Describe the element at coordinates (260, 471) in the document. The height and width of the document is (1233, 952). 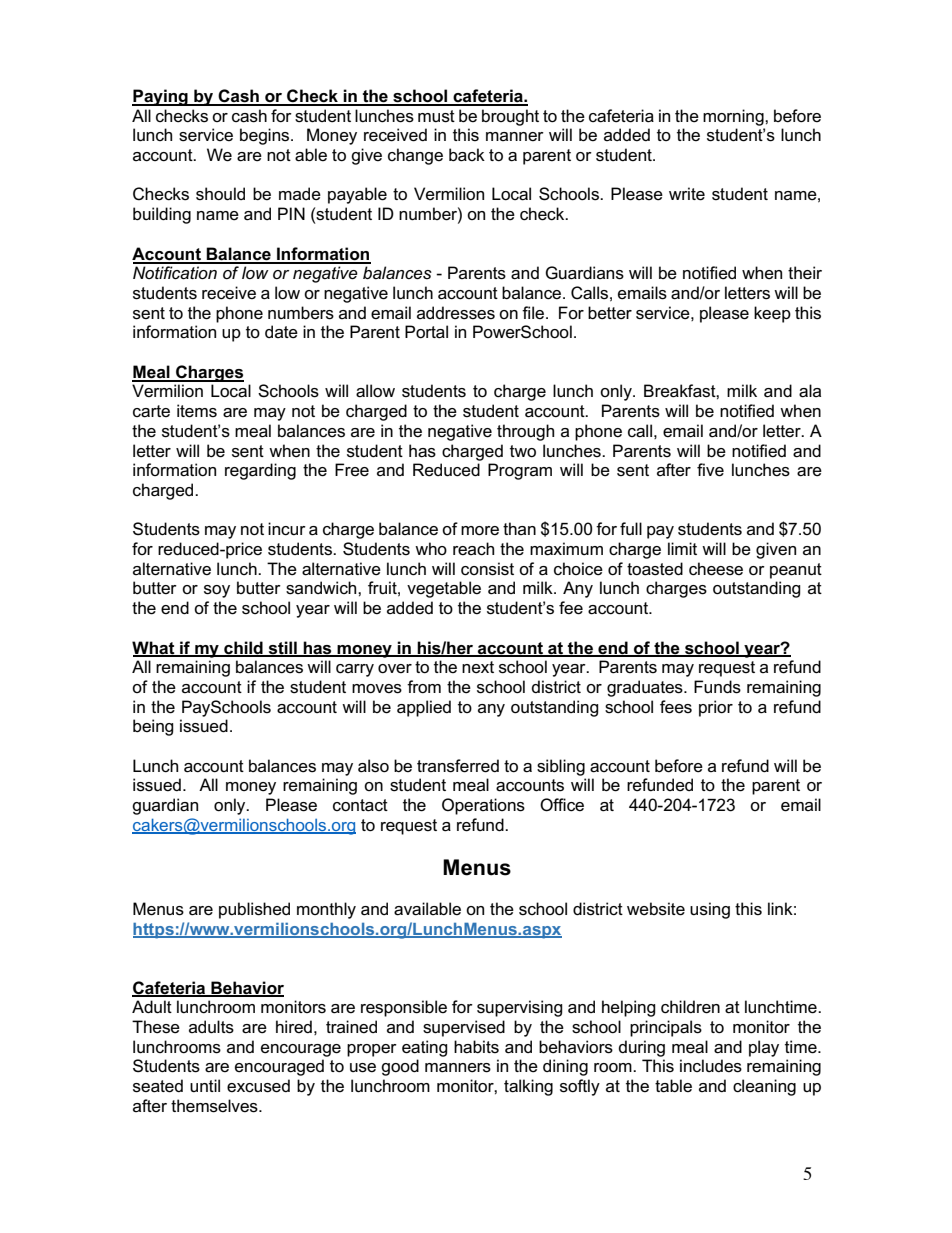
I see `regarding` at that location.
